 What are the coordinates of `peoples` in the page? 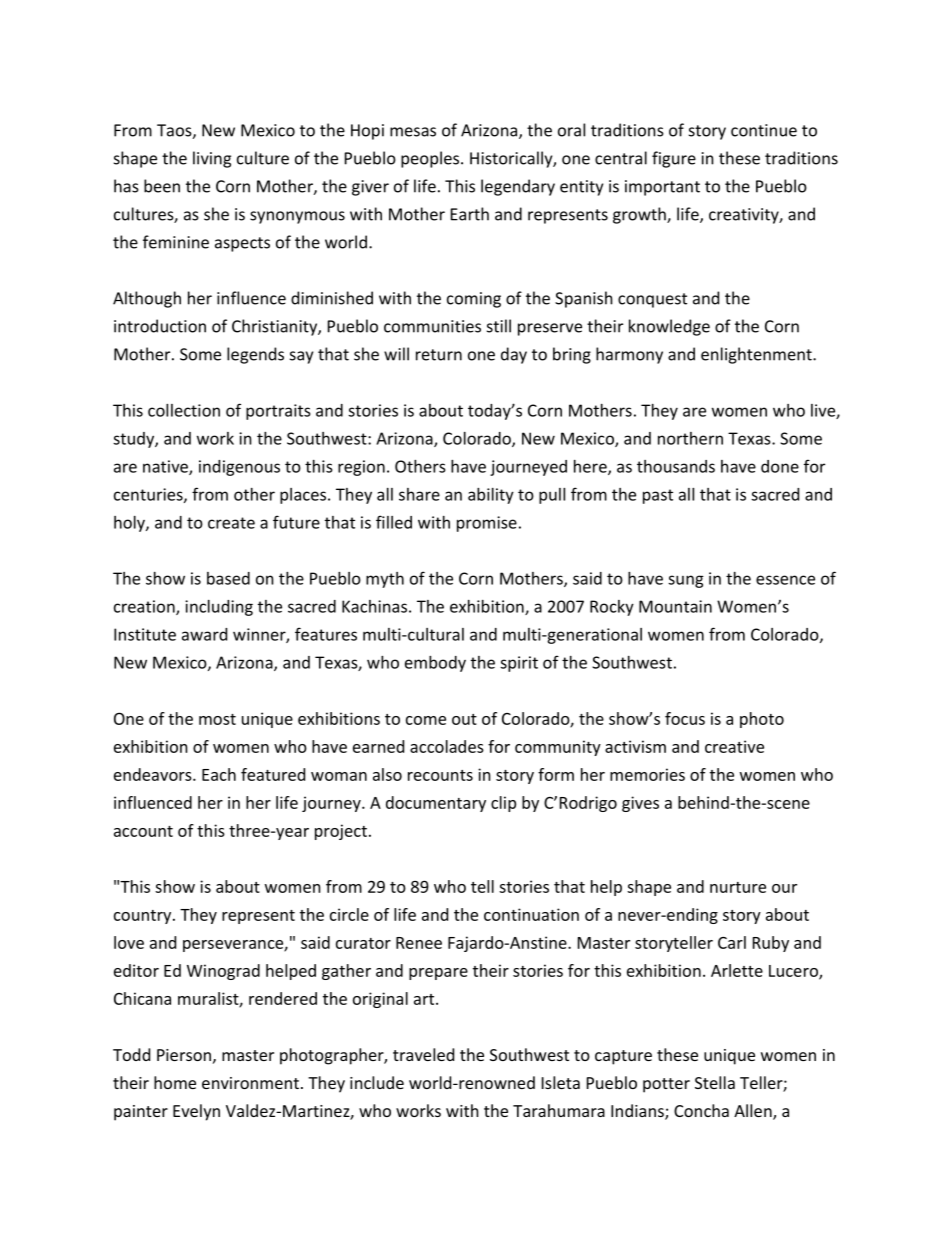 It's located at (431, 159).
